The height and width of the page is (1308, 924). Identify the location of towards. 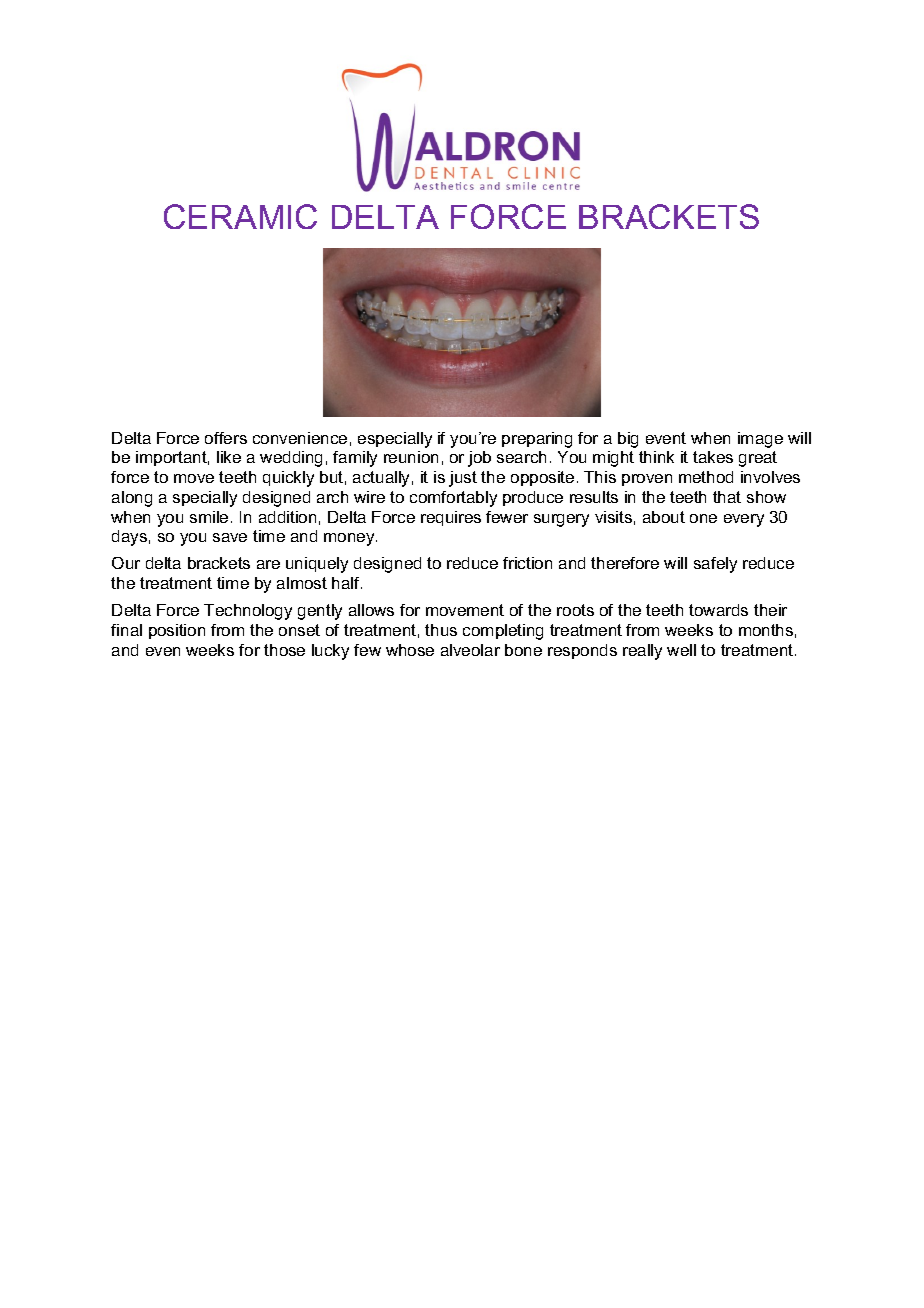
(718, 610).
